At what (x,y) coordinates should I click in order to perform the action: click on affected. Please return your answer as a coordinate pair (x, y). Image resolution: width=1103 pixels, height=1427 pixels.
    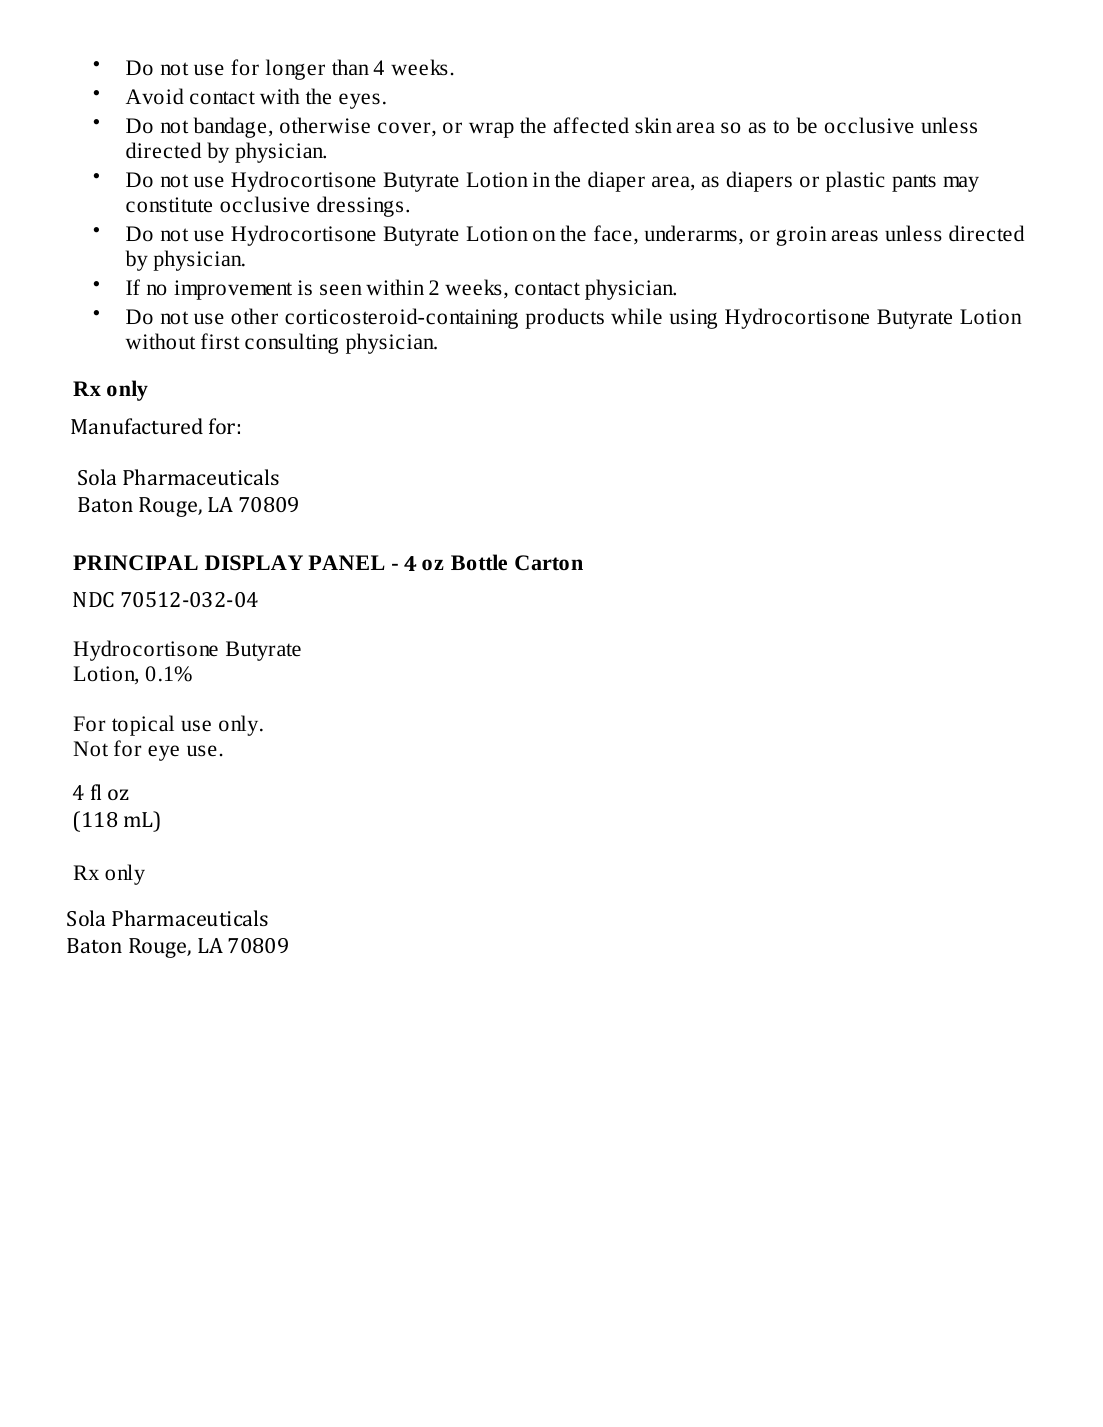
    Looking at the image, I should click on (591, 125).
